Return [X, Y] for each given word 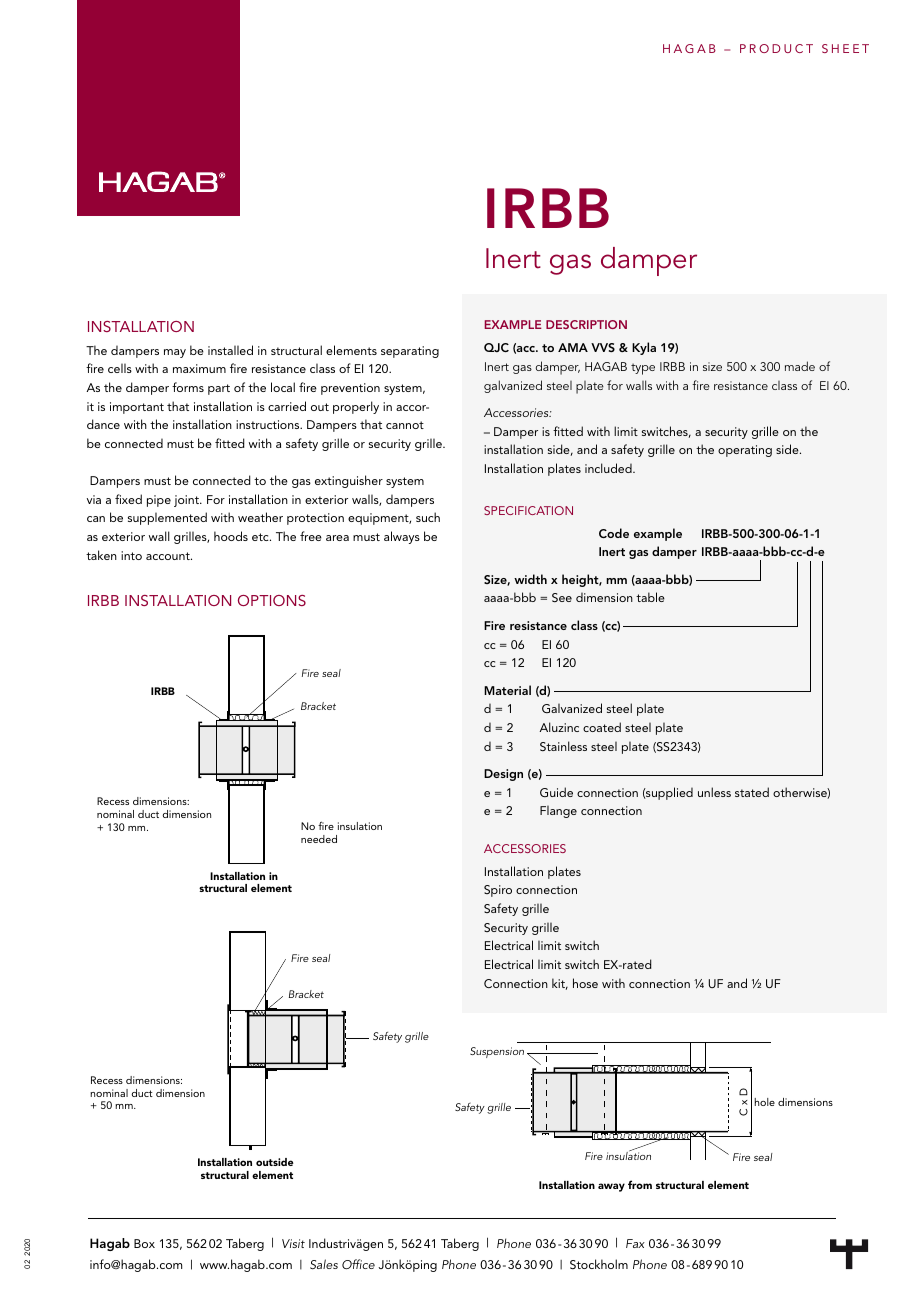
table [650, 597]
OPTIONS [272, 600]
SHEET [845, 48]
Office [358, 1264]
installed [230, 350]
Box [144, 1243]
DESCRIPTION [586, 324]
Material [507, 690]
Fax [635, 1243]
